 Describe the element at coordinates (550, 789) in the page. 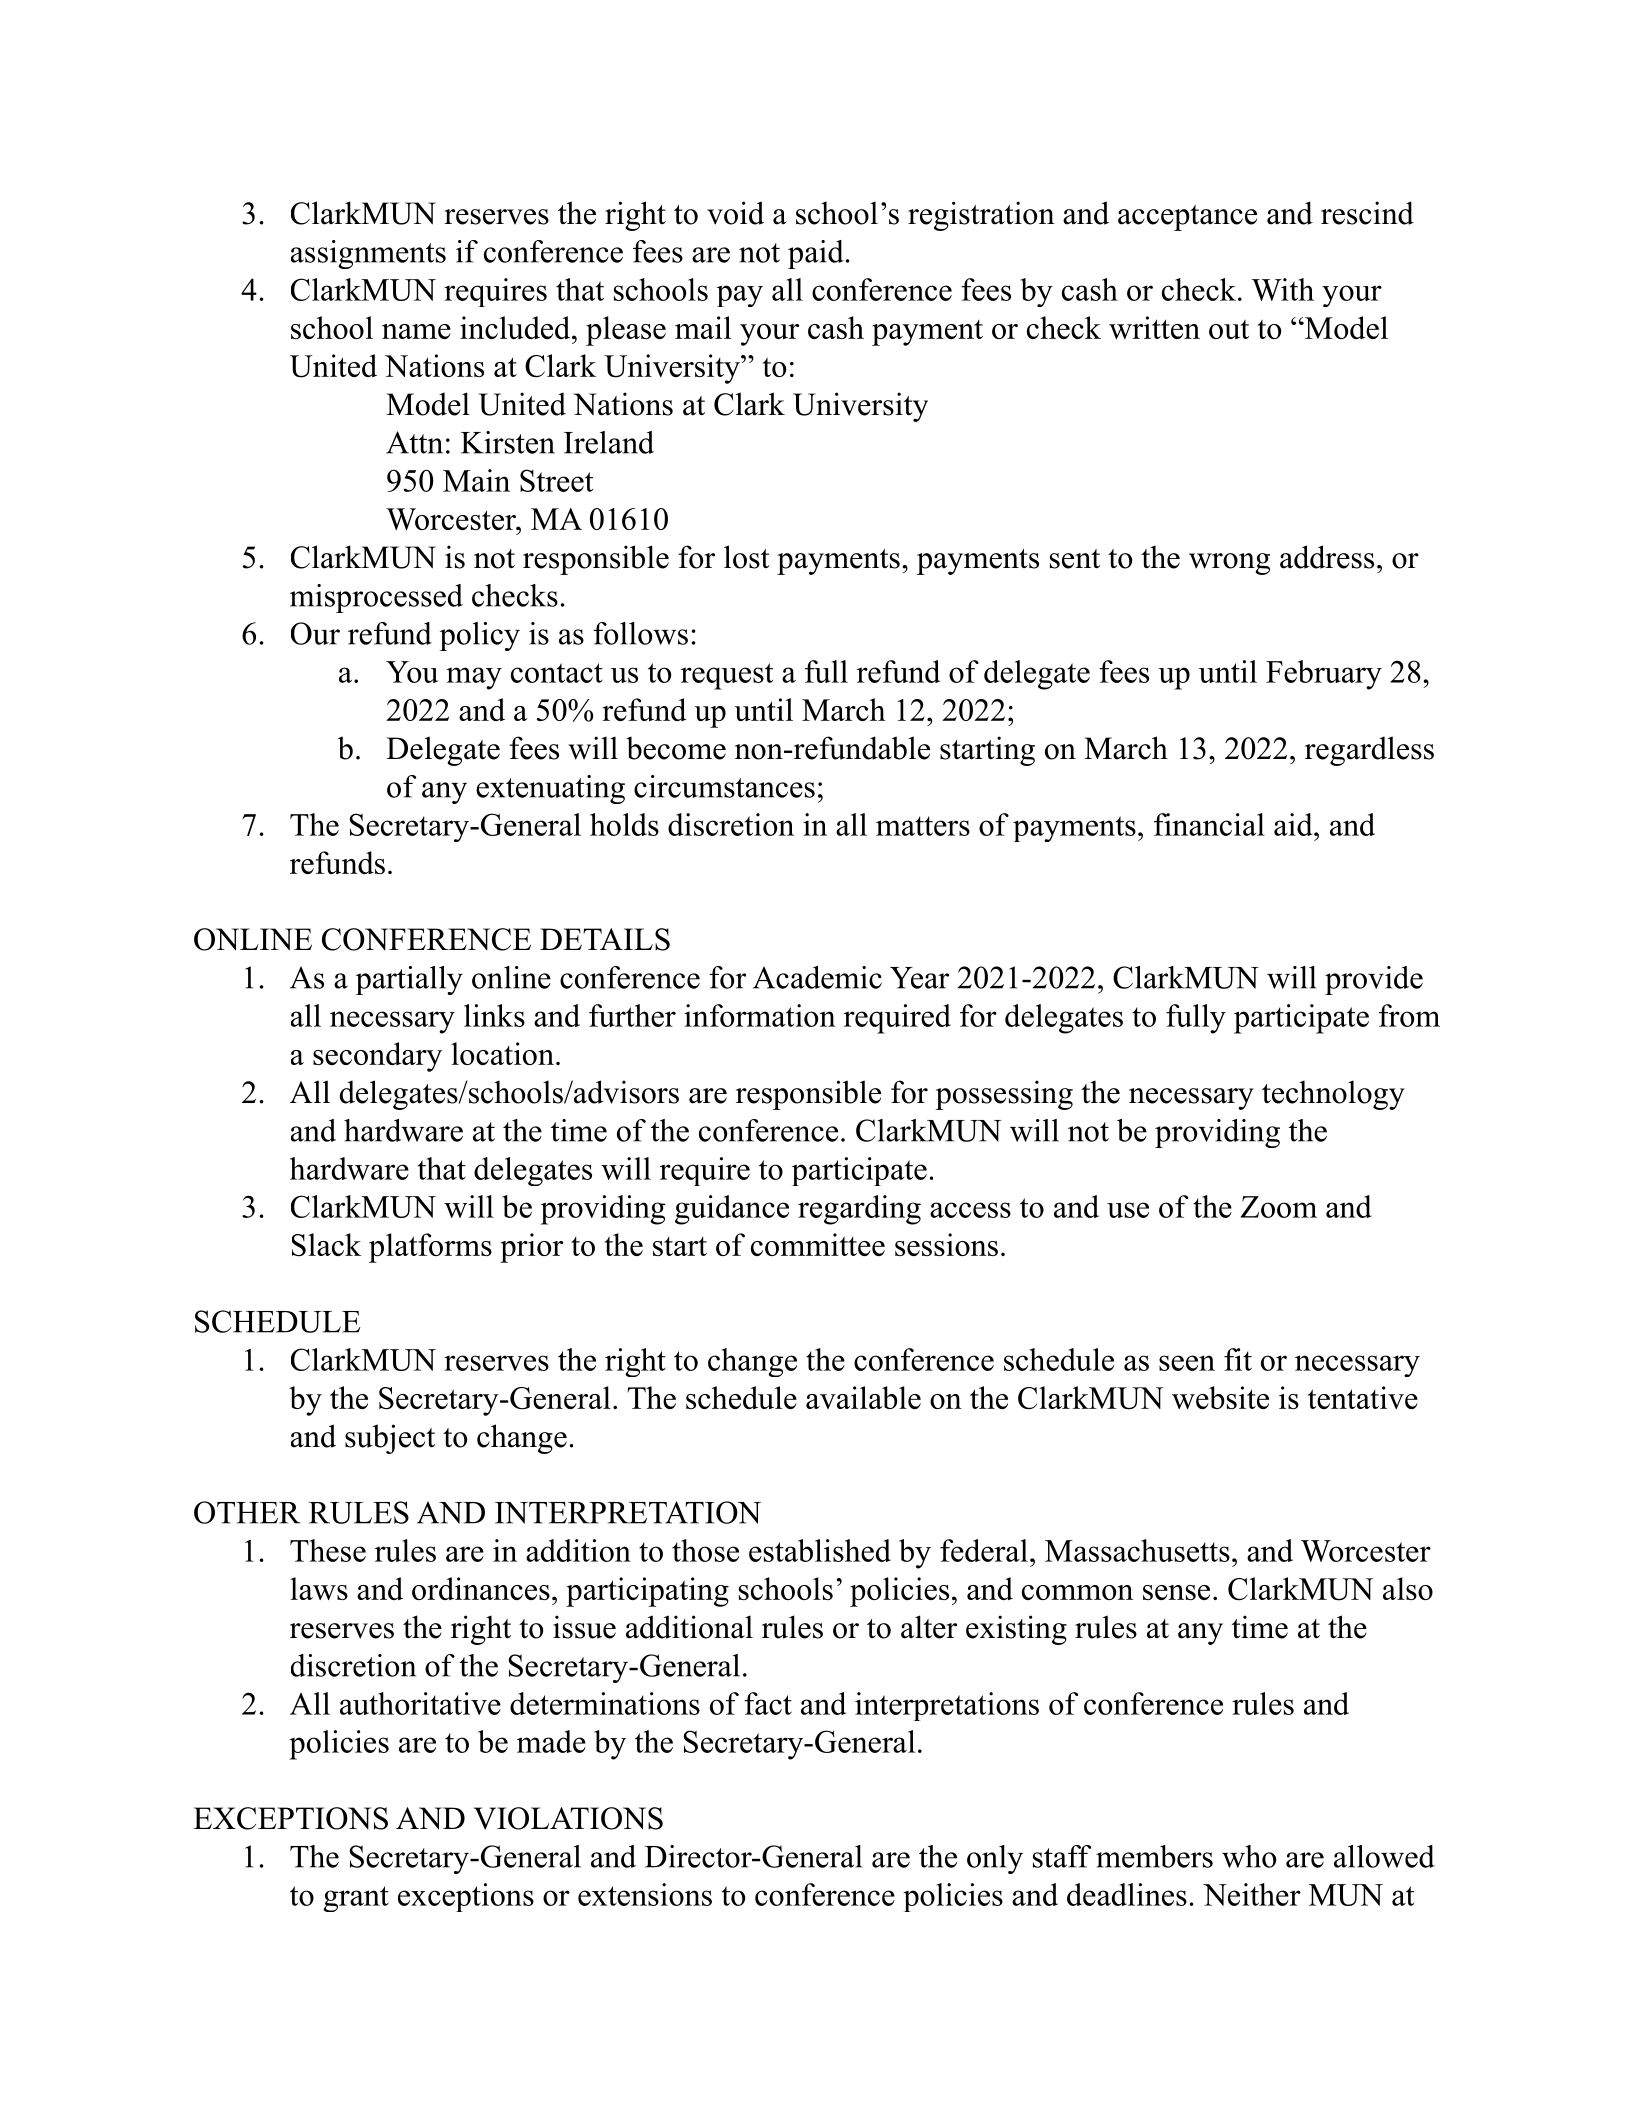

I see `extenuating` at that location.
